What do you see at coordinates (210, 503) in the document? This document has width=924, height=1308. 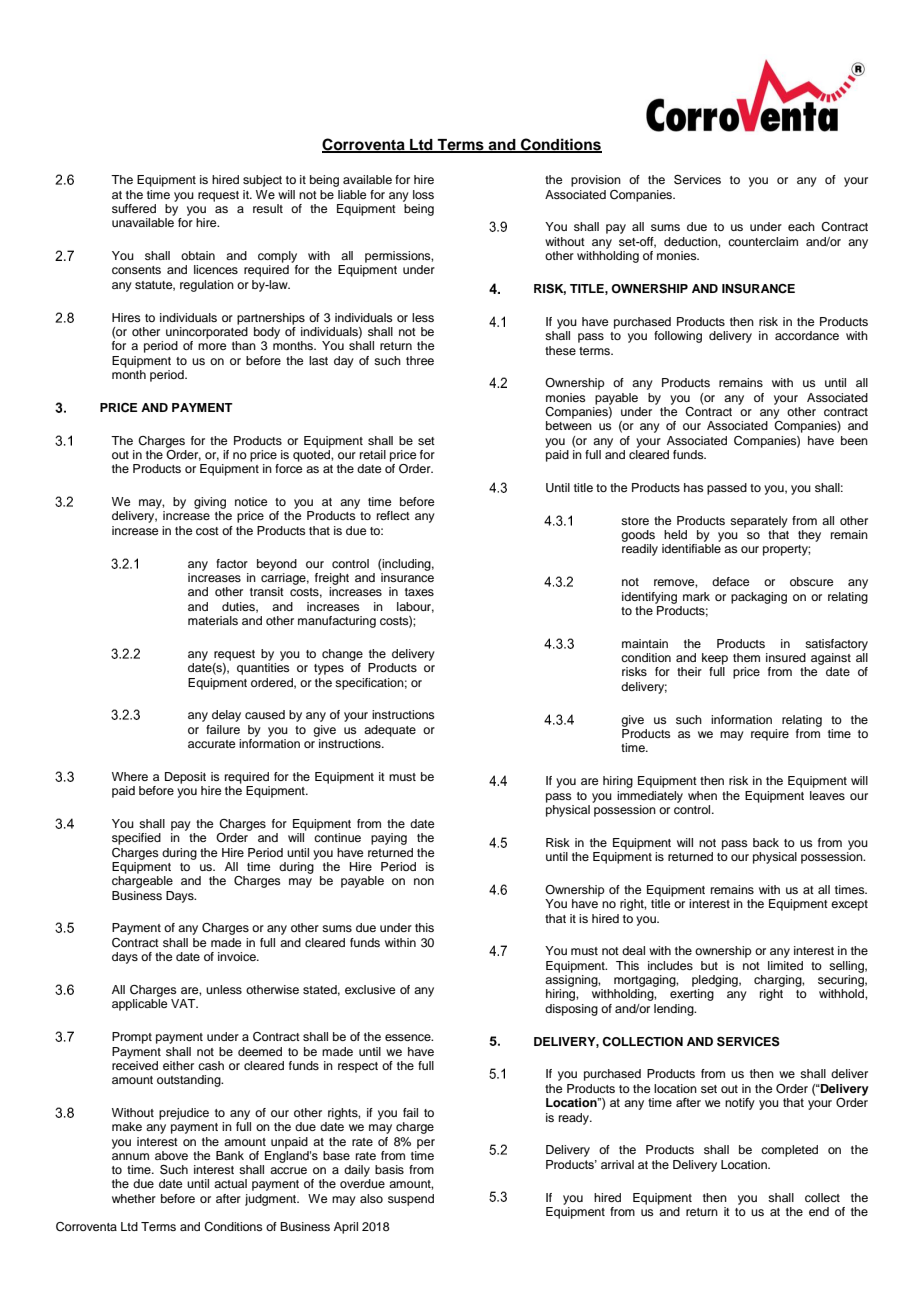 I see `giving` at bounding box center [210, 503].
